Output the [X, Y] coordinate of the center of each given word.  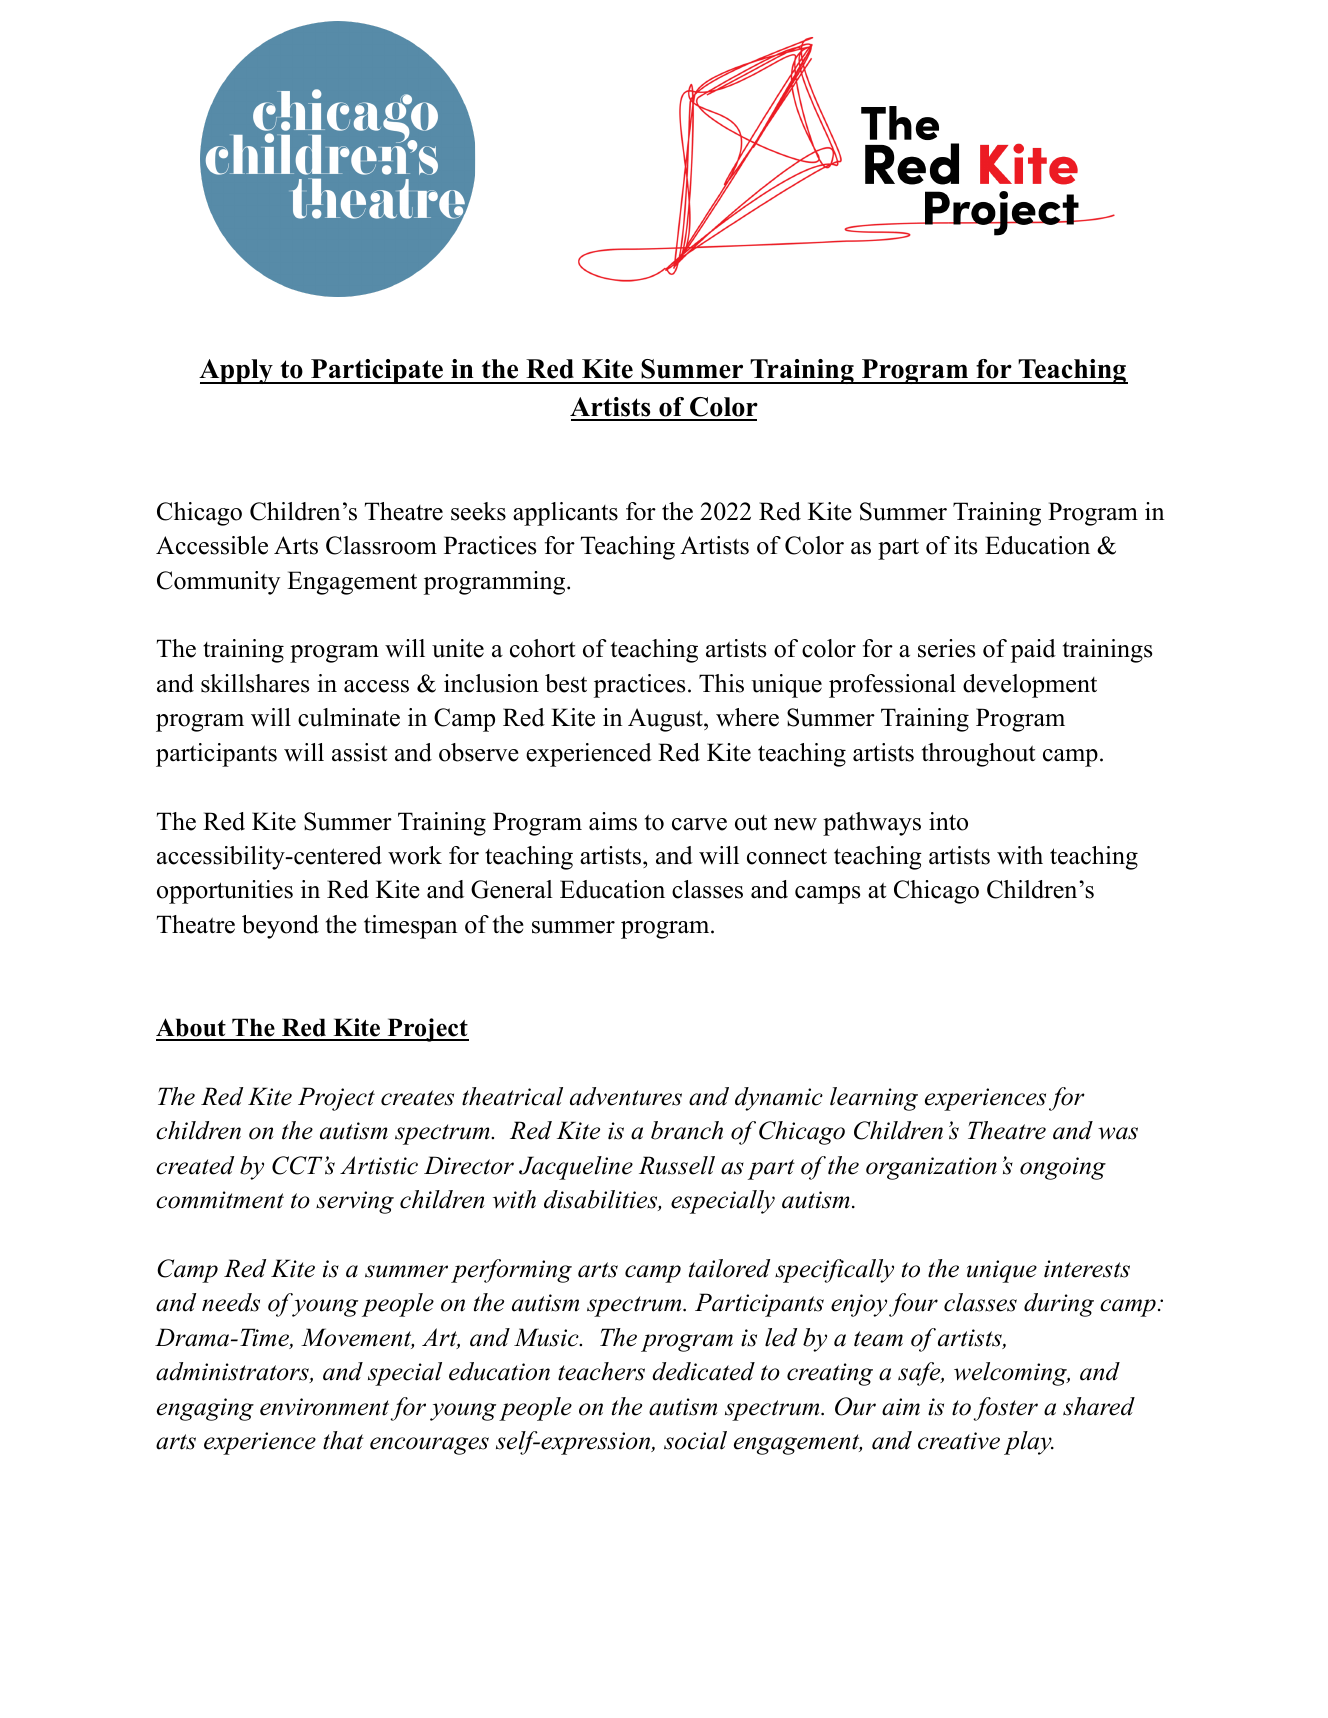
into [948, 821]
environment [324, 1407]
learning [874, 1099]
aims [613, 821]
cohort [542, 648]
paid [1033, 651]
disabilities [601, 1200]
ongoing [1063, 1168]
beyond [280, 927]
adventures [626, 1096]
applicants [565, 514]
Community [218, 583]
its [965, 545]
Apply [237, 371]
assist [359, 752]
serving [355, 1202]
